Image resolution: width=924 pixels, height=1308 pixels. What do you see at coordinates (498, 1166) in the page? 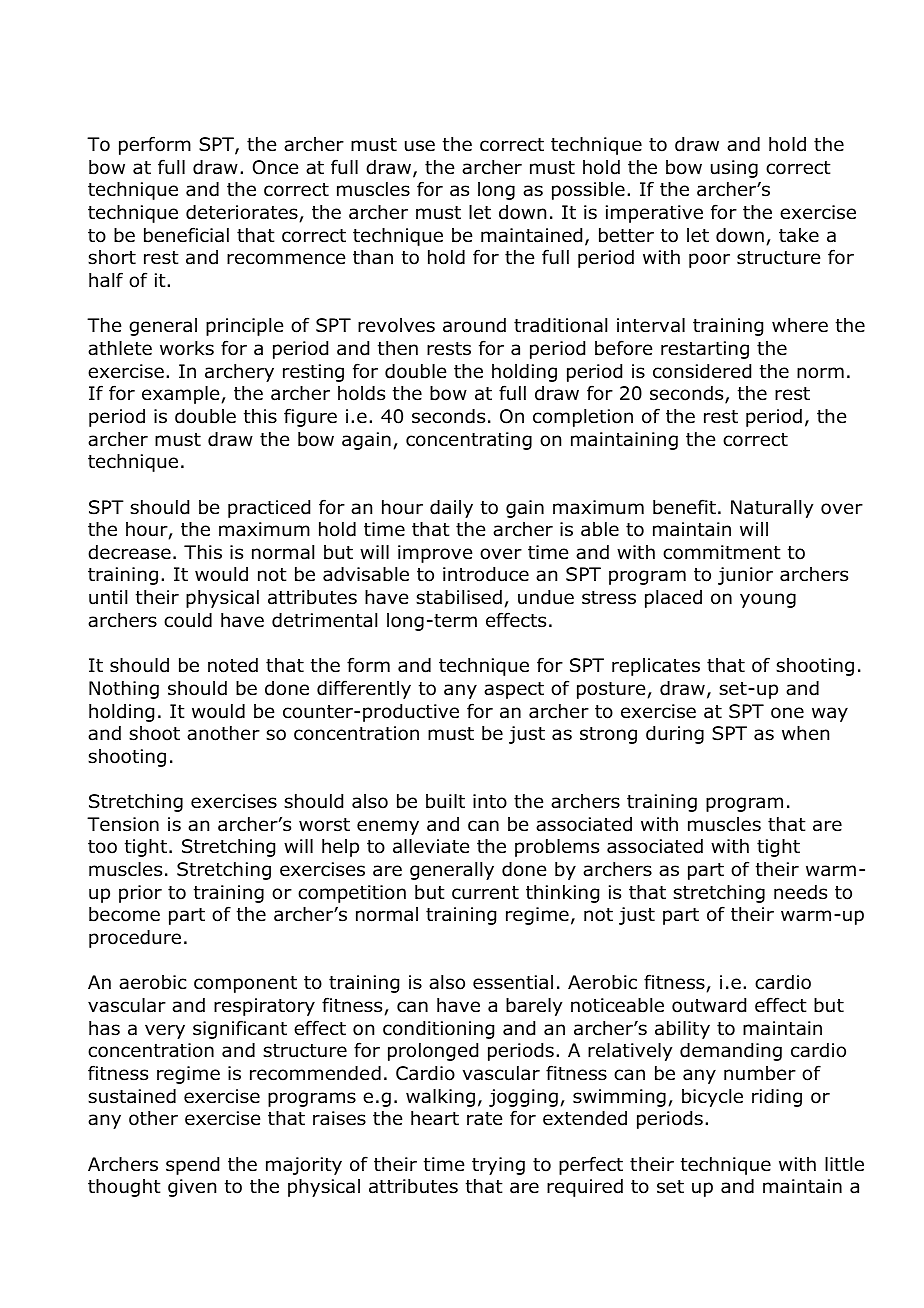
I see `trying` at bounding box center [498, 1166].
